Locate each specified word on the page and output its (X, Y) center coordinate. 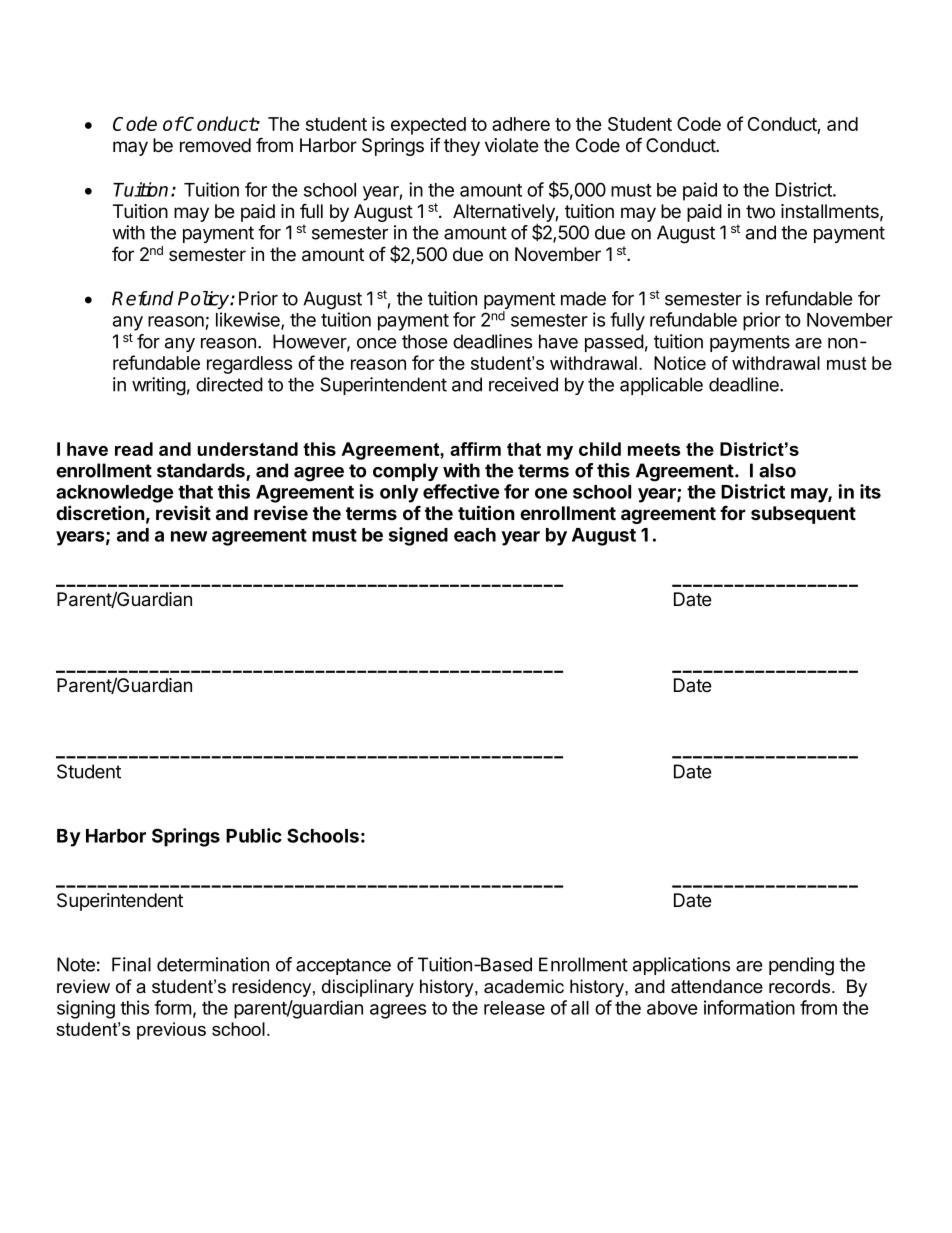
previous (171, 1031)
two (760, 212)
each (475, 535)
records (801, 986)
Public (254, 835)
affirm (475, 449)
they (462, 147)
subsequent (803, 515)
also (777, 470)
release (514, 1008)
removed (215, 145)
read (134, 449)
